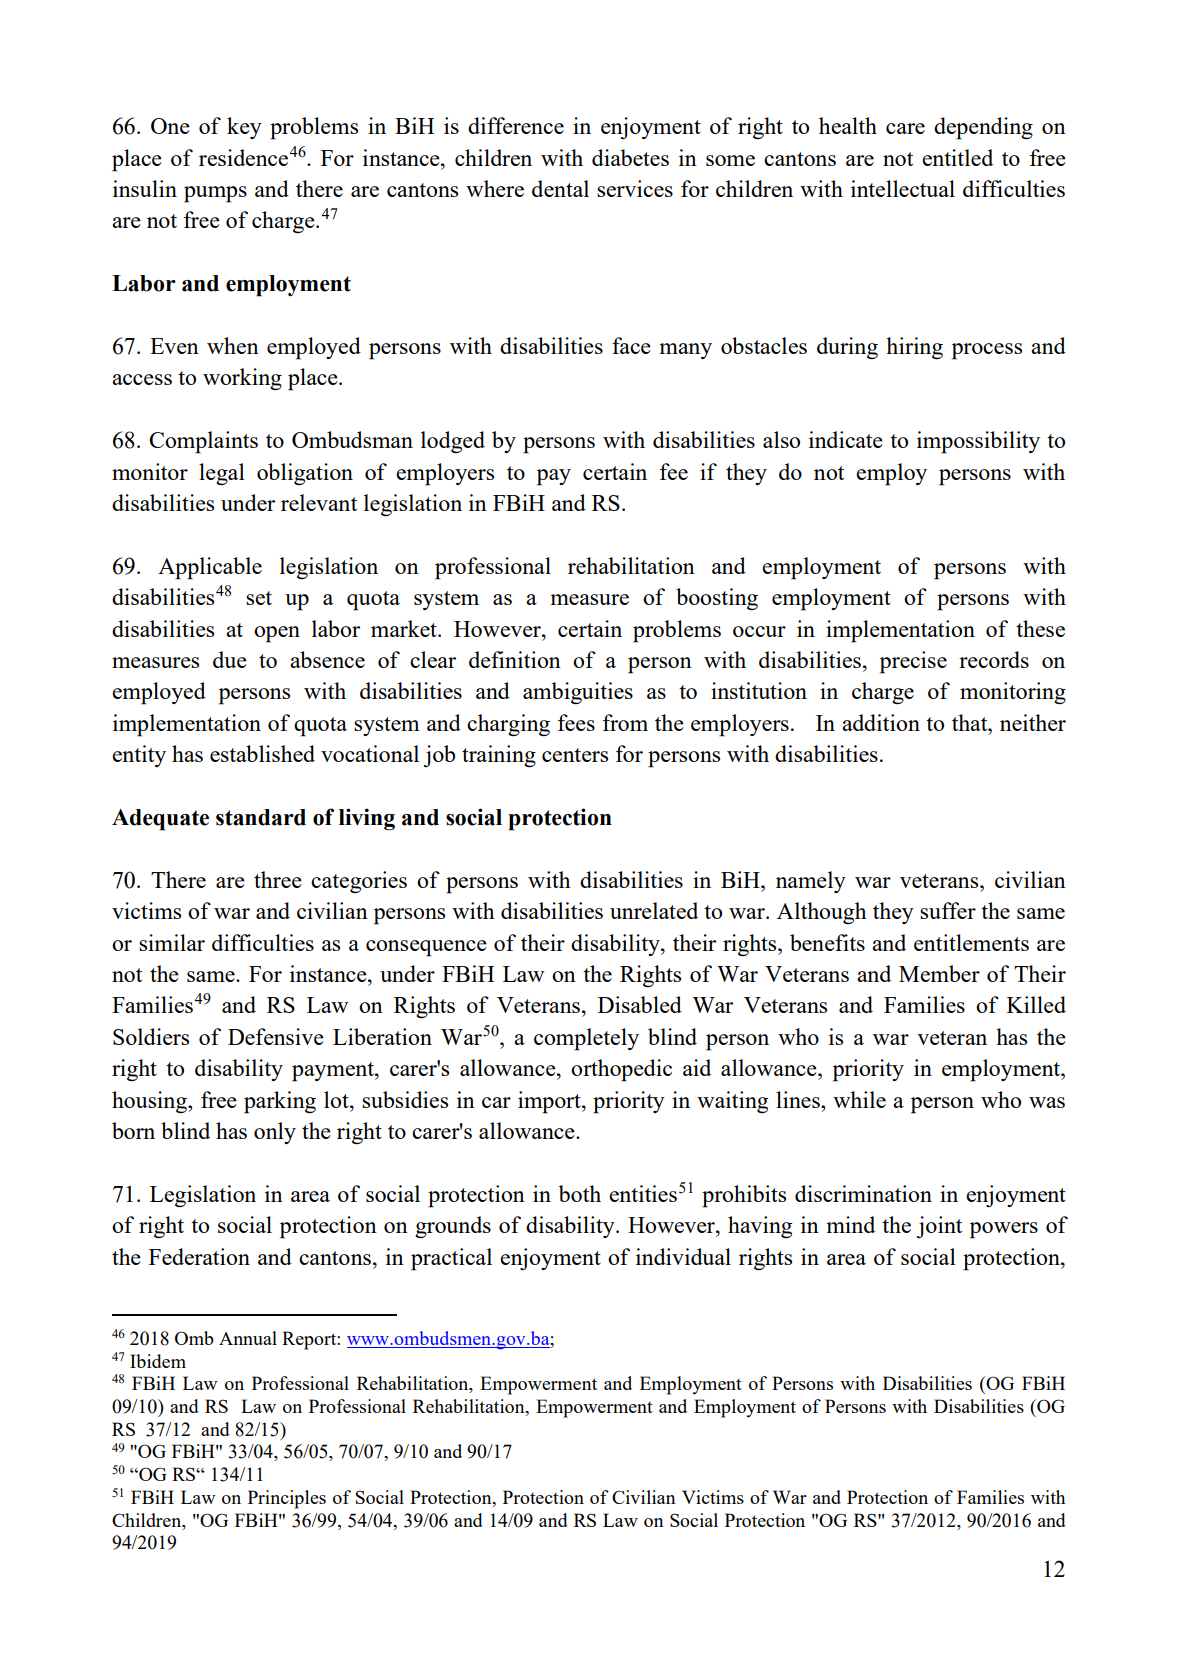  Describe the element at coordinates (215, 194) in the screenshot. I see `pumps` at that location.
